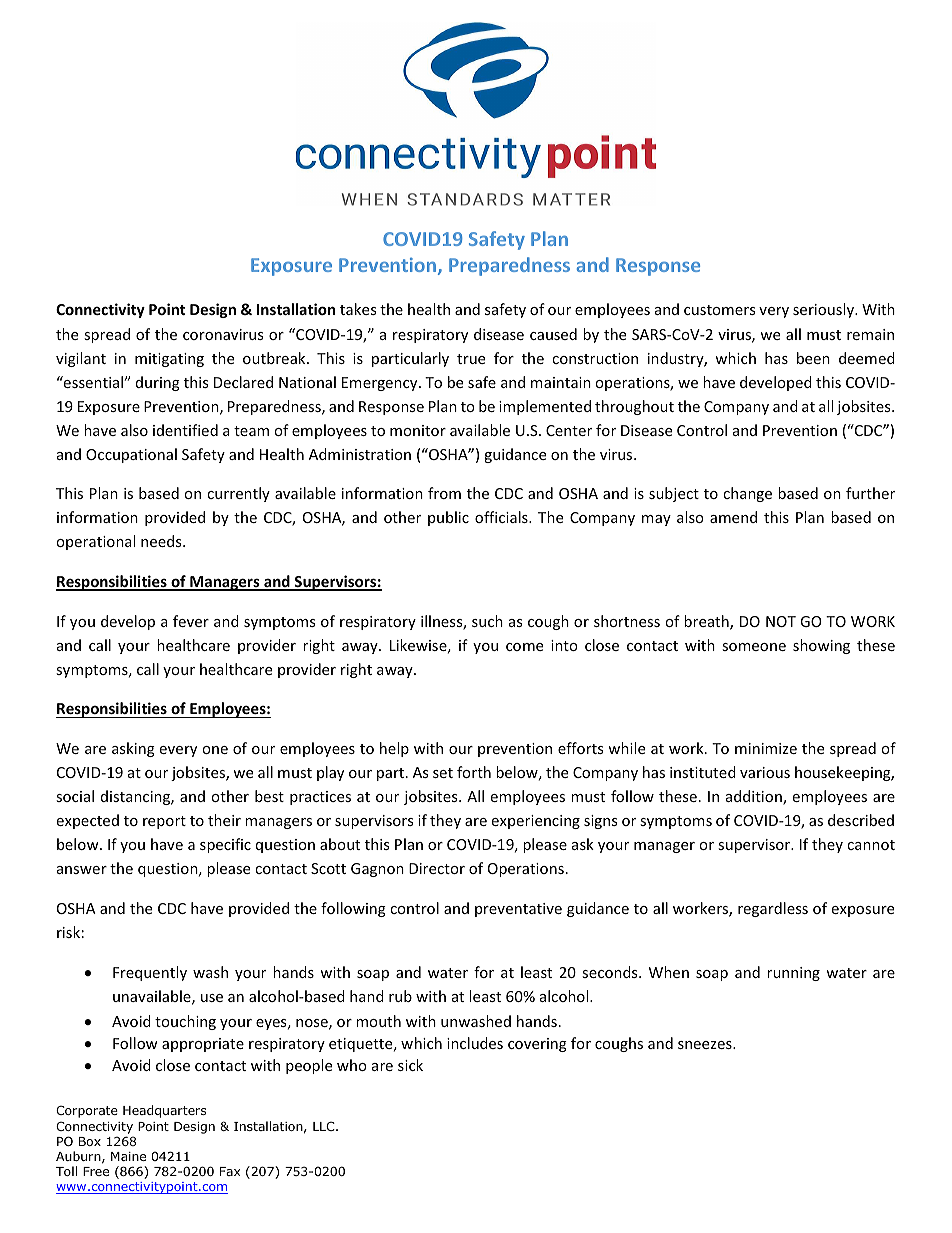 Image resolution: width=952 pixels, height=1233 pixels. Describe the element at coordinates (82, 870) in the image. I see `answer` at that location.
